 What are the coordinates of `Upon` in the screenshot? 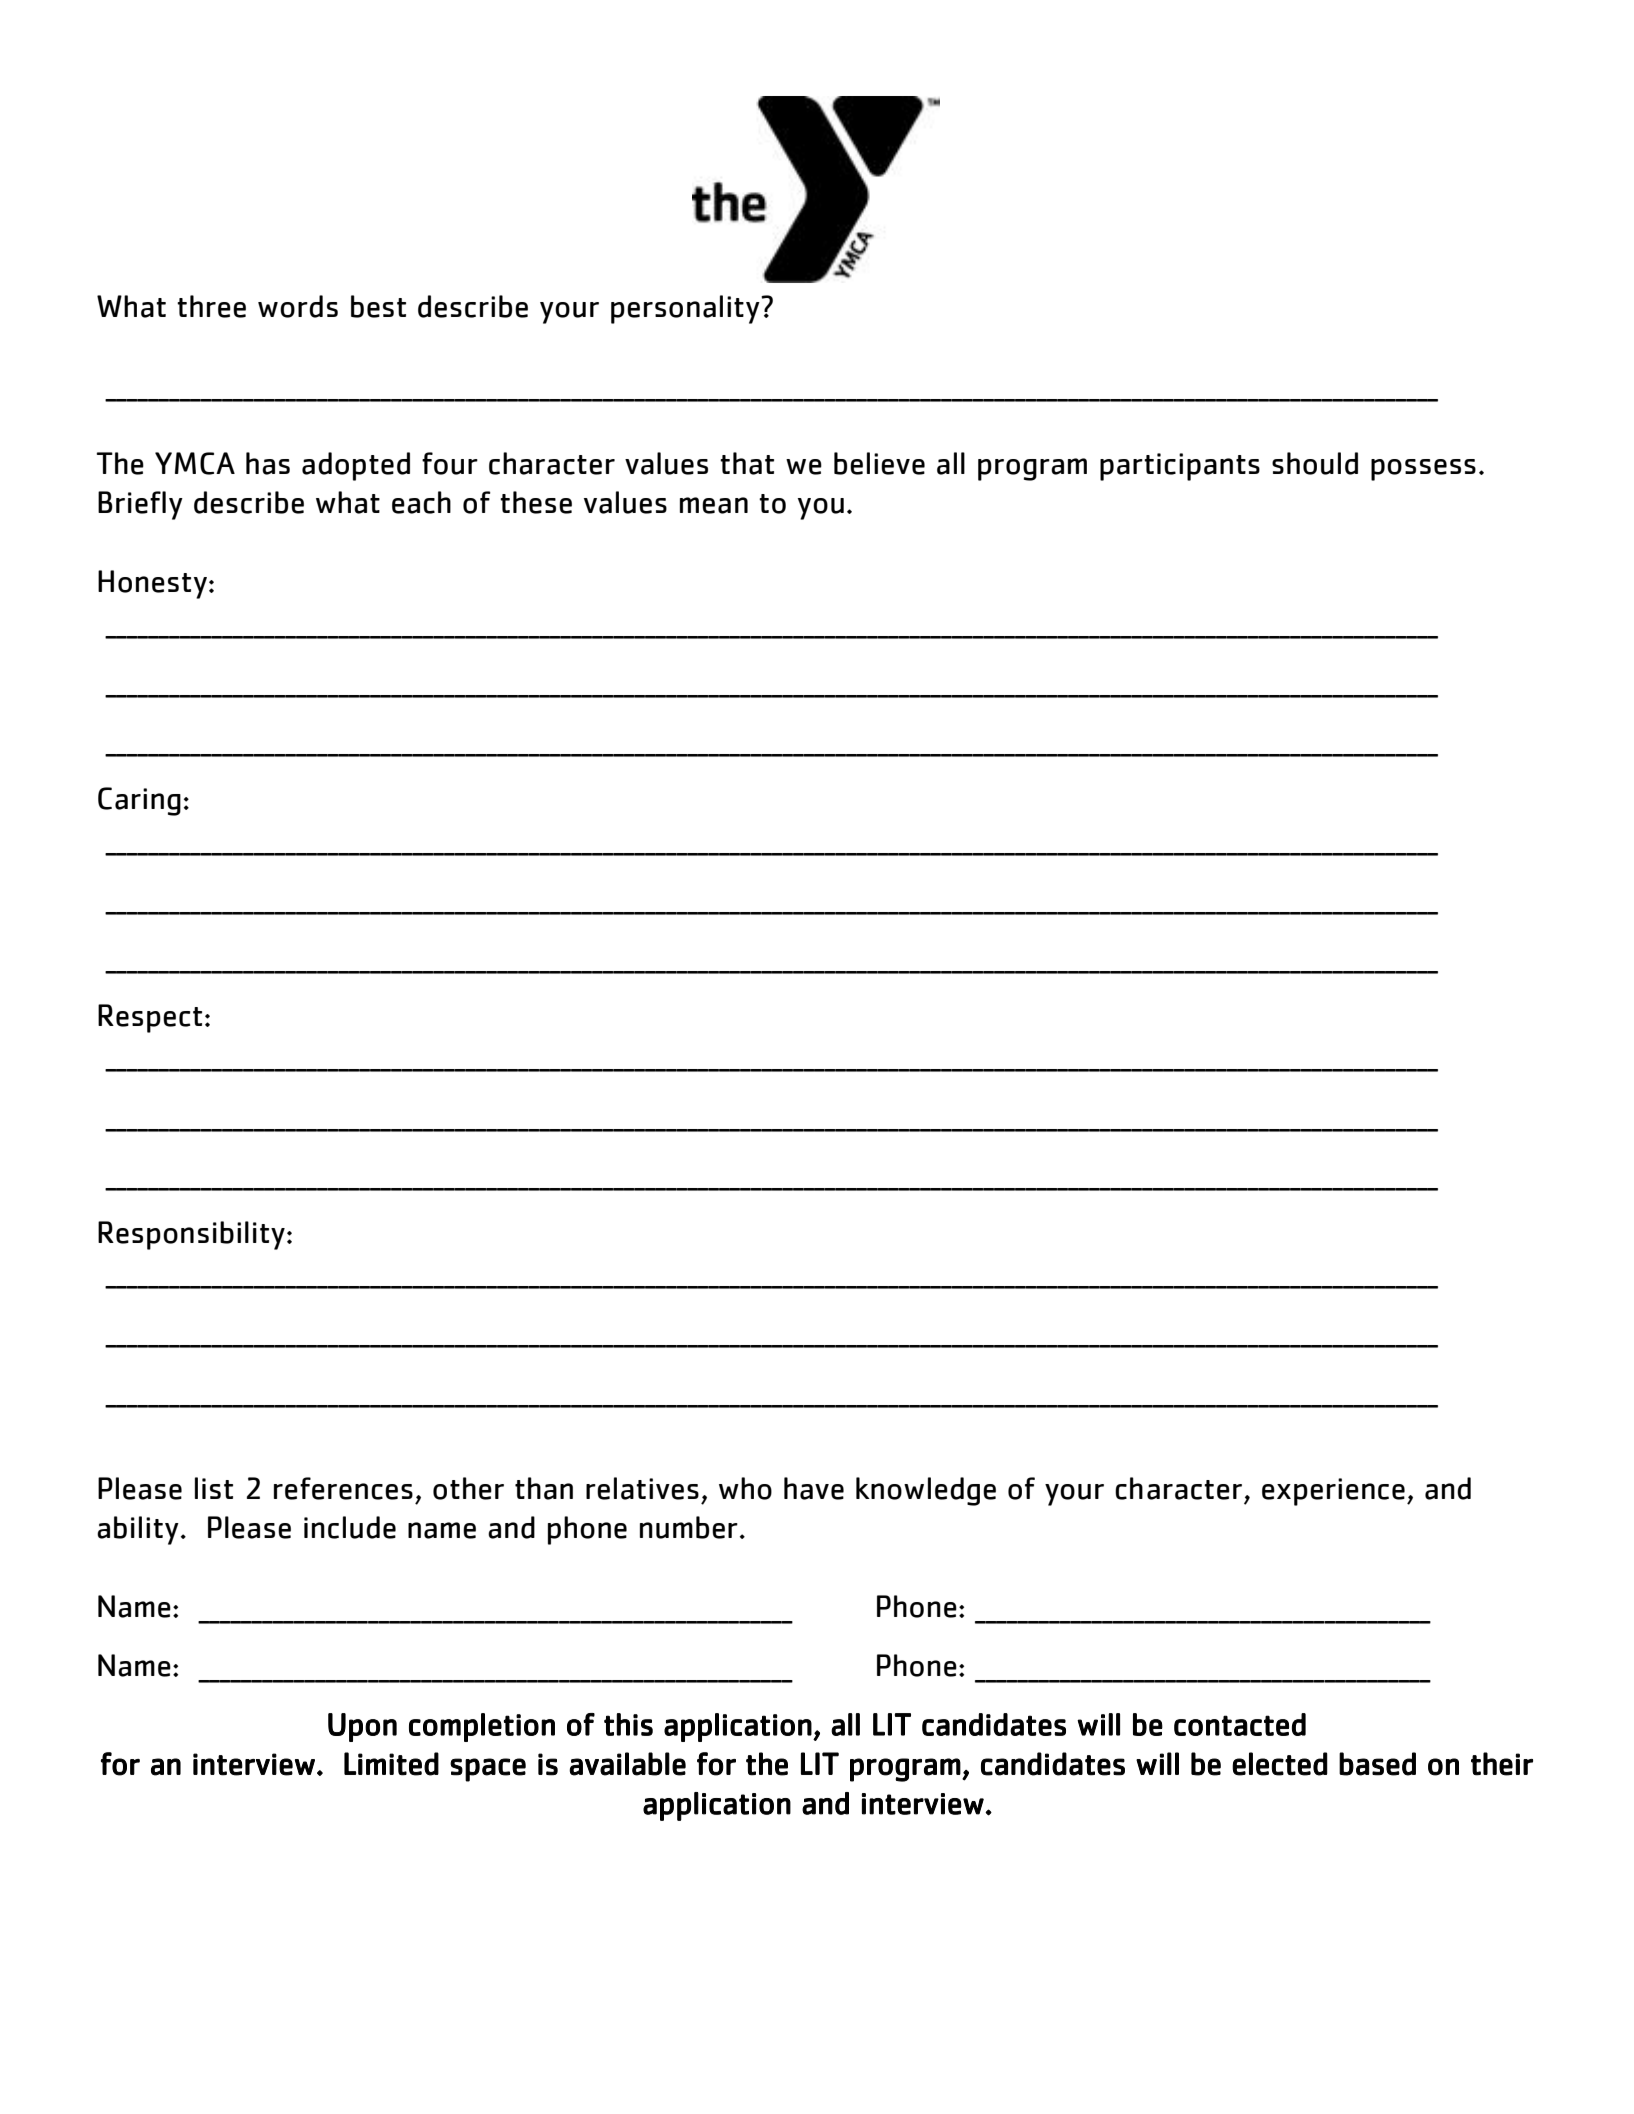 It's located at (362, 1727).
